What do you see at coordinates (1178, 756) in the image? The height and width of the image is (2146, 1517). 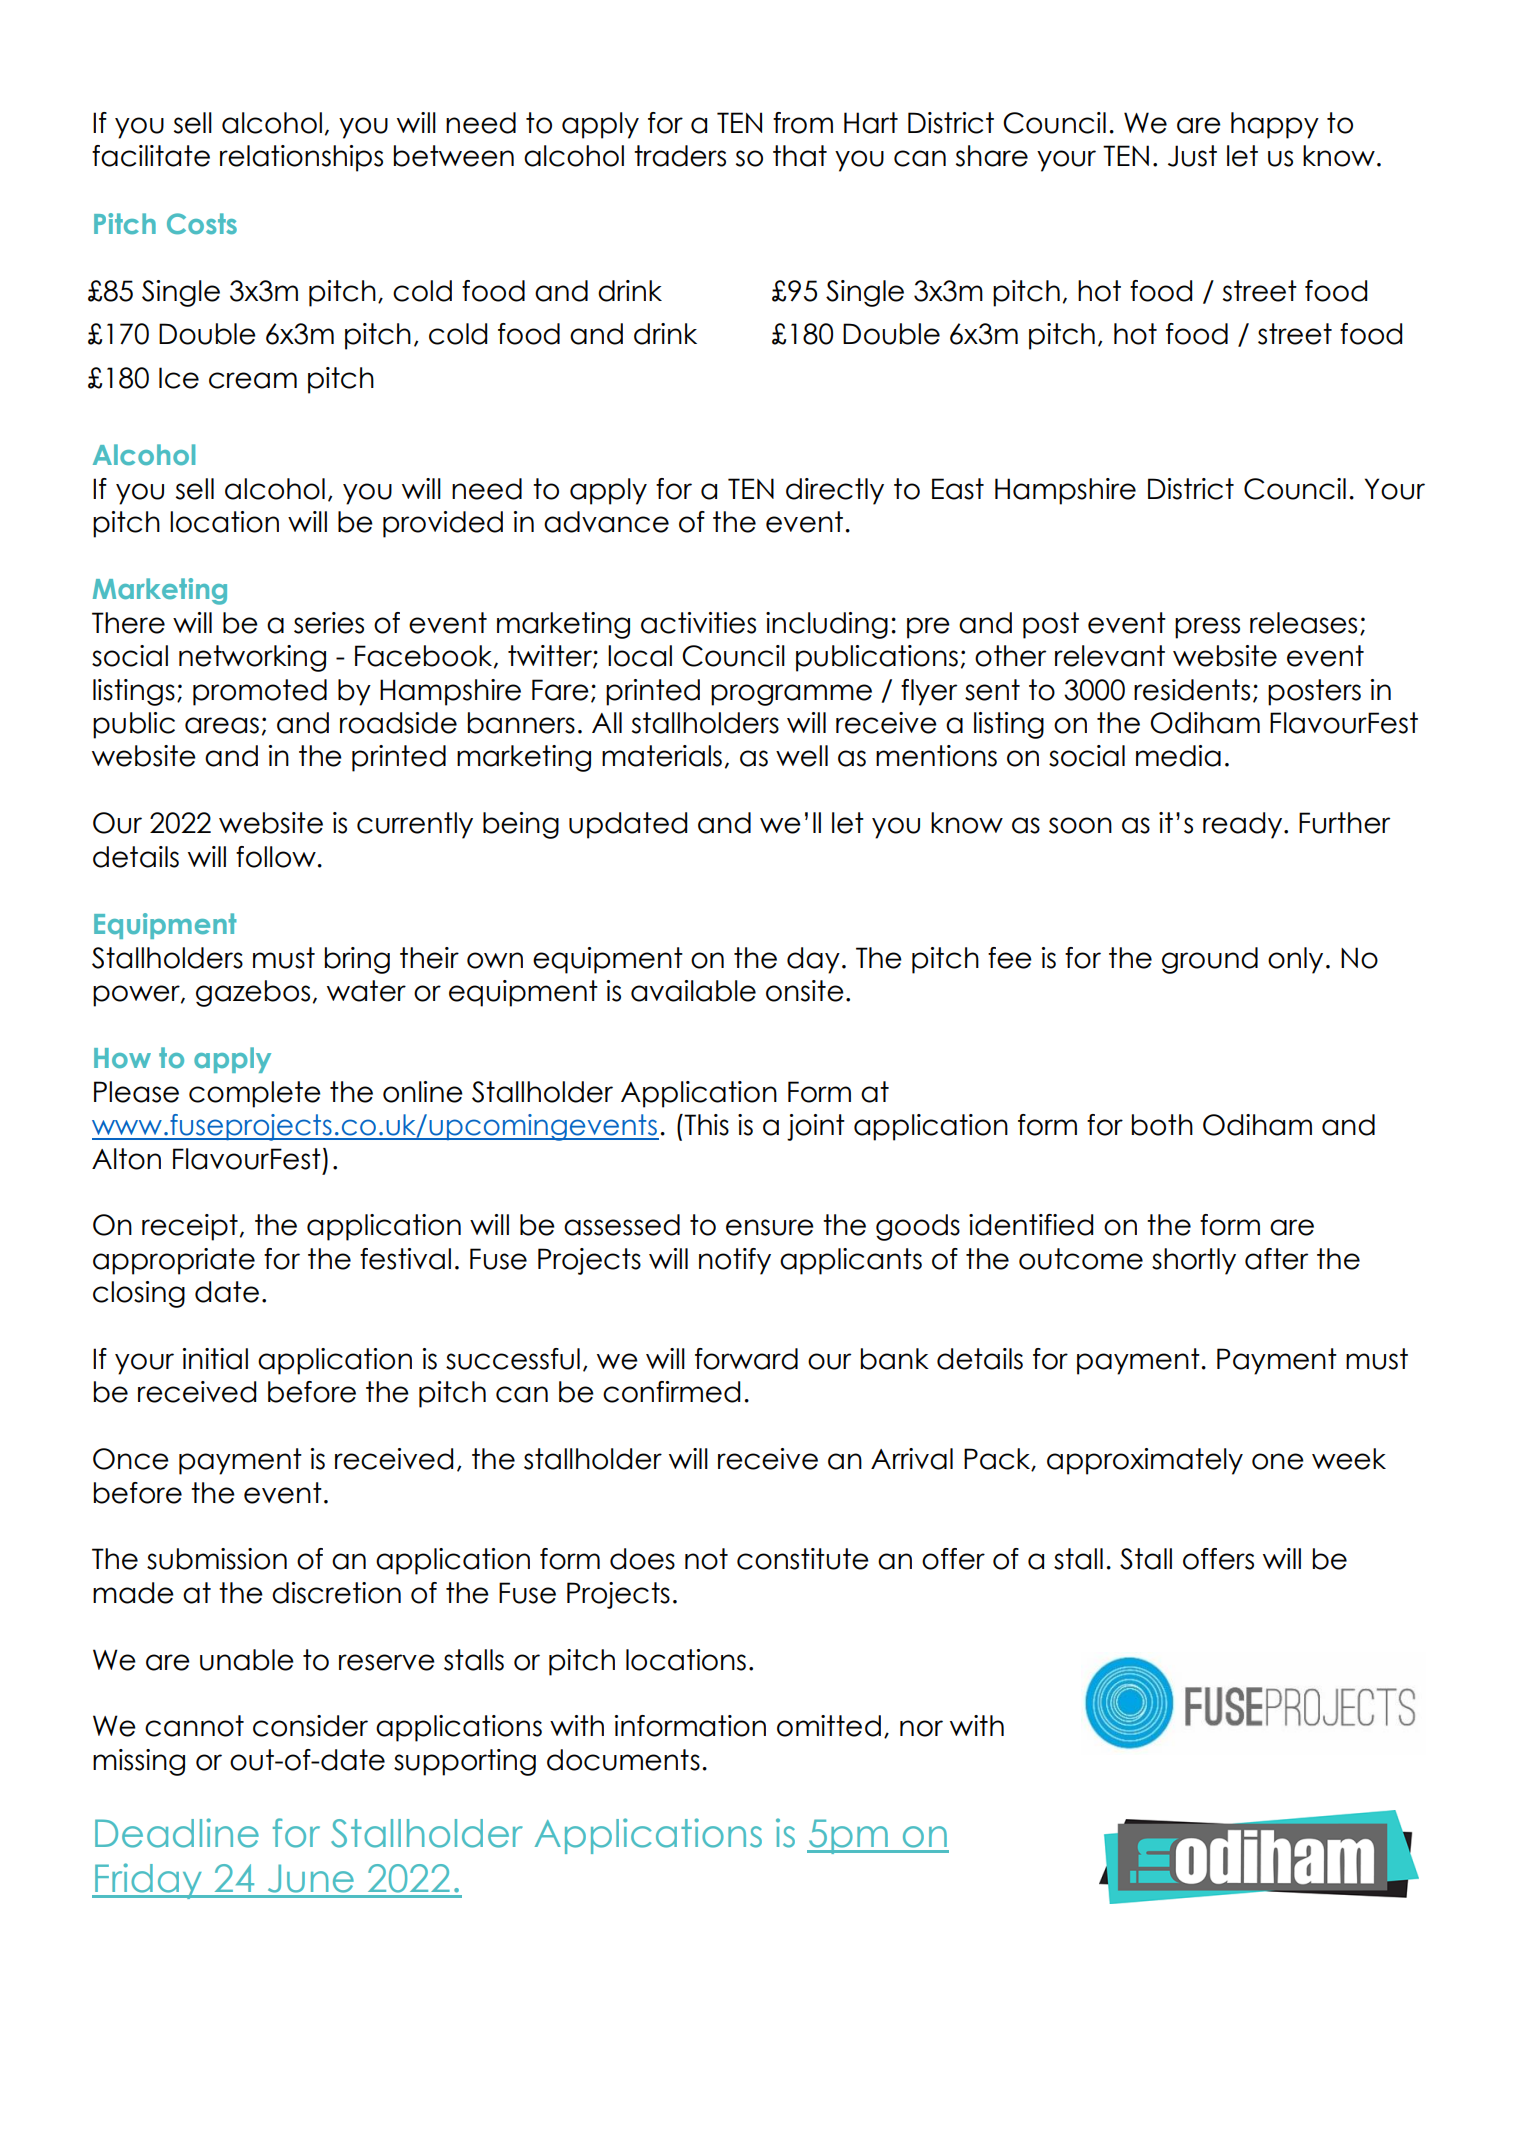 I see `media` at bounding box center [1178, 756].
